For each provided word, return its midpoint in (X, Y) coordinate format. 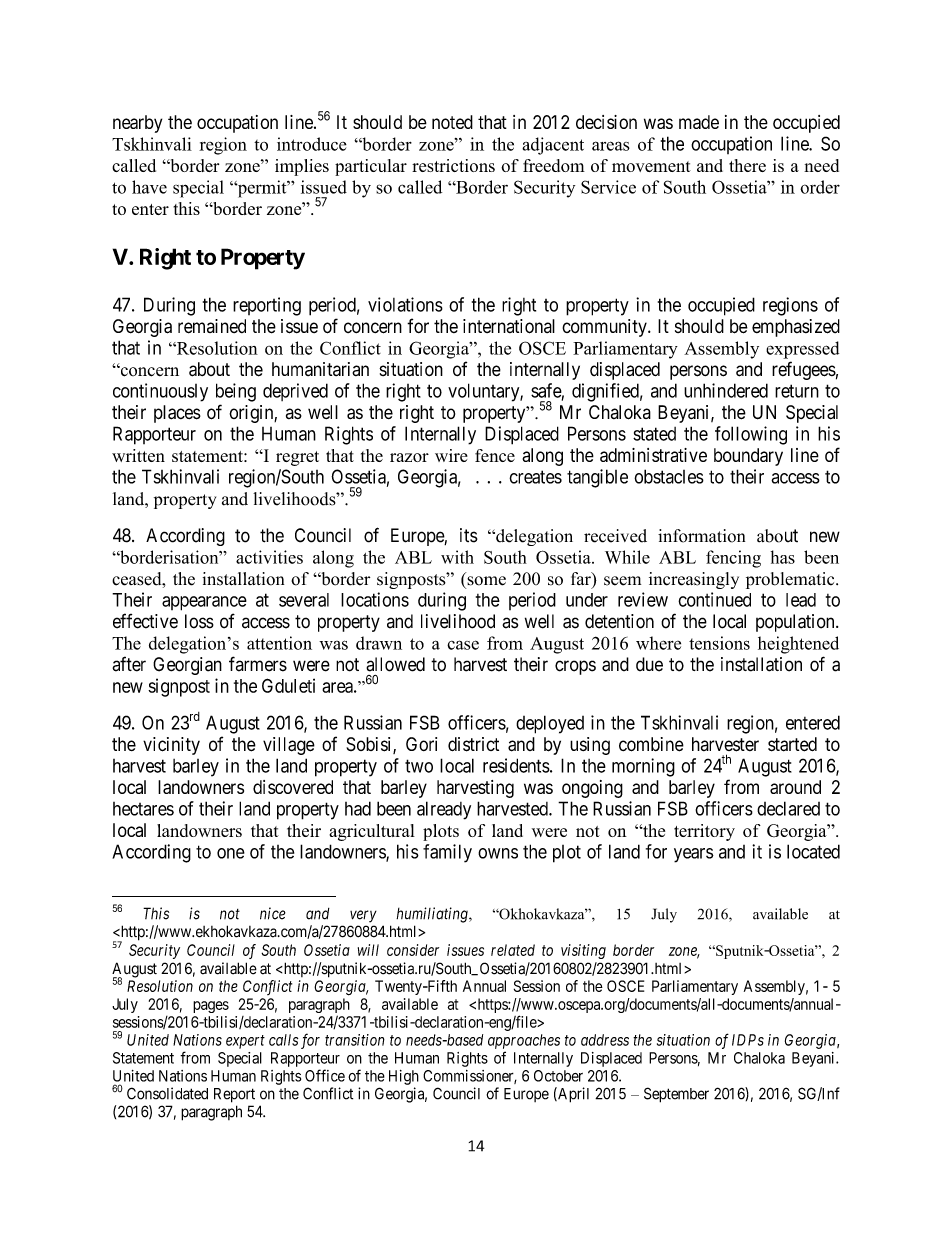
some (486, 581)
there (747, 165)
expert (245, 1042)
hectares (143, 809)
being (236, 392)
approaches (524, 1041)
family (447, 853)
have (149, 187)
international (509, 326)
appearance (204, 603)
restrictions (453, 165)
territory (704, 832)
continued (714, 599)
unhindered (726, 390)
